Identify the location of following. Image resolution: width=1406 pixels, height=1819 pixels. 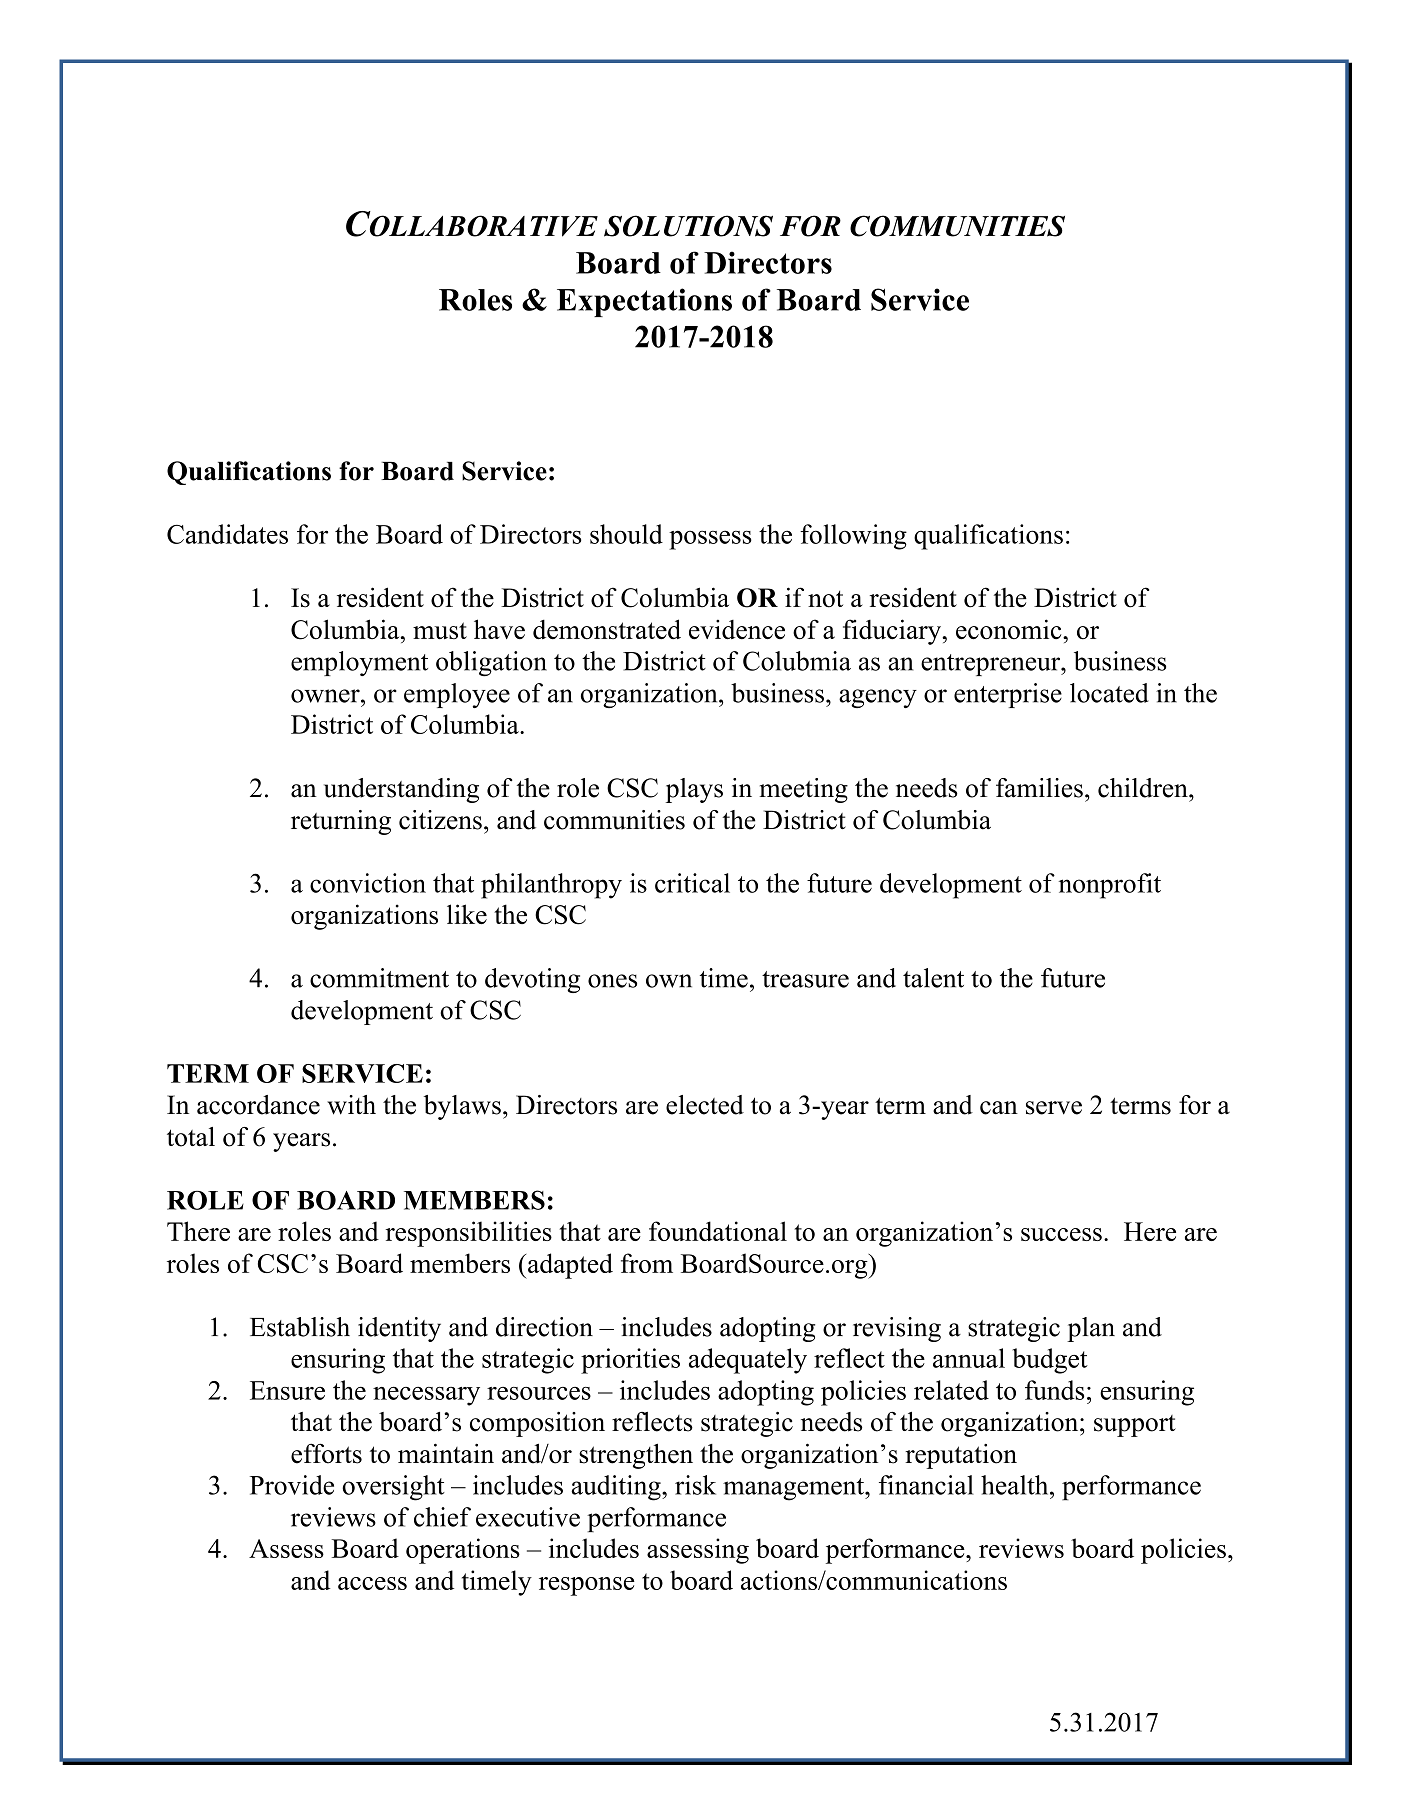
(853, 537).
